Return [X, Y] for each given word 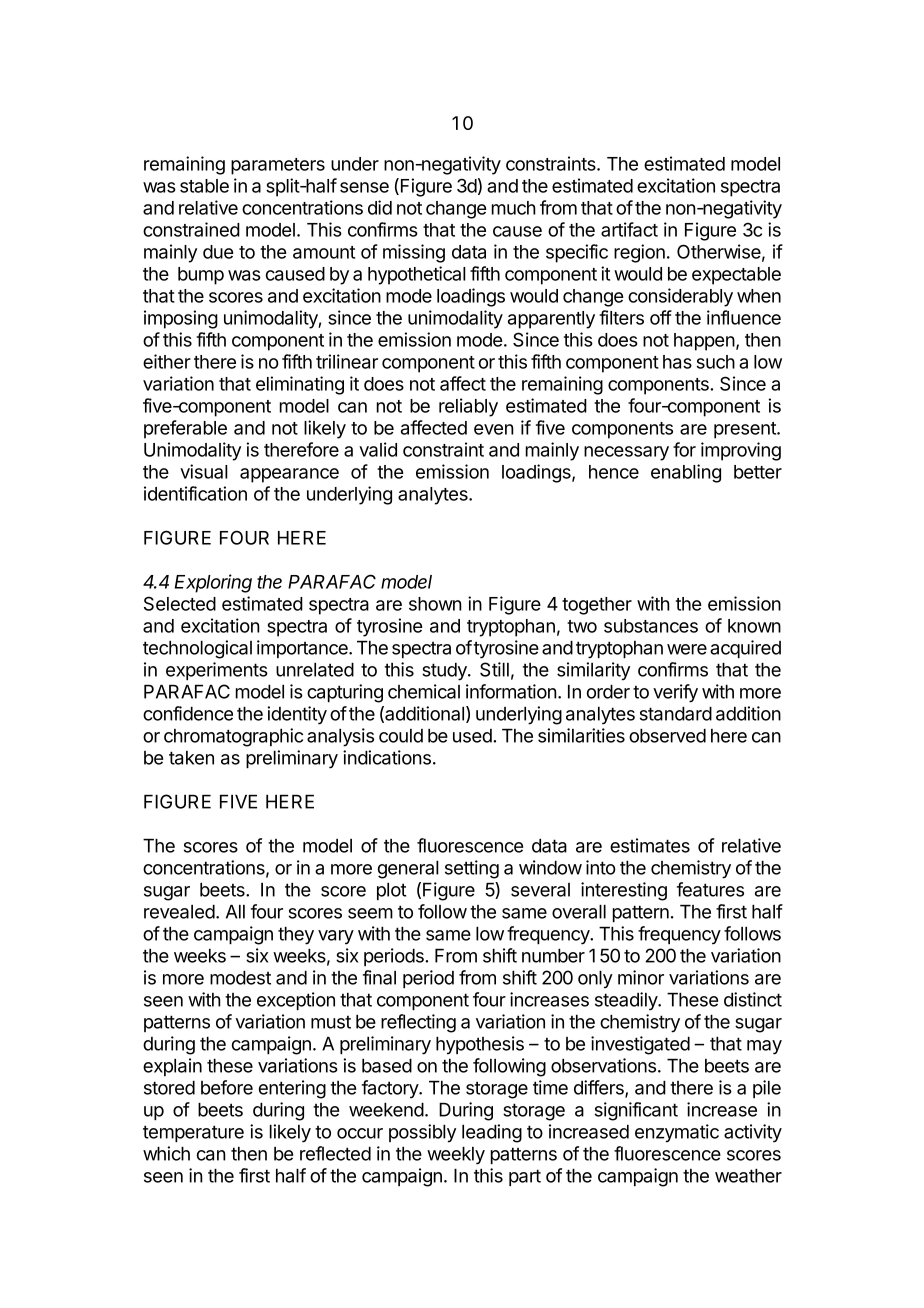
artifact [629, 229]
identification [195, 493]
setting [472, 869]
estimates [650, 845]
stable [204, 186]
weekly [456, 1156]
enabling [686, 473]
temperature [193, 1133]
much [514, 208]
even [494, 429]
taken [191, 758]
